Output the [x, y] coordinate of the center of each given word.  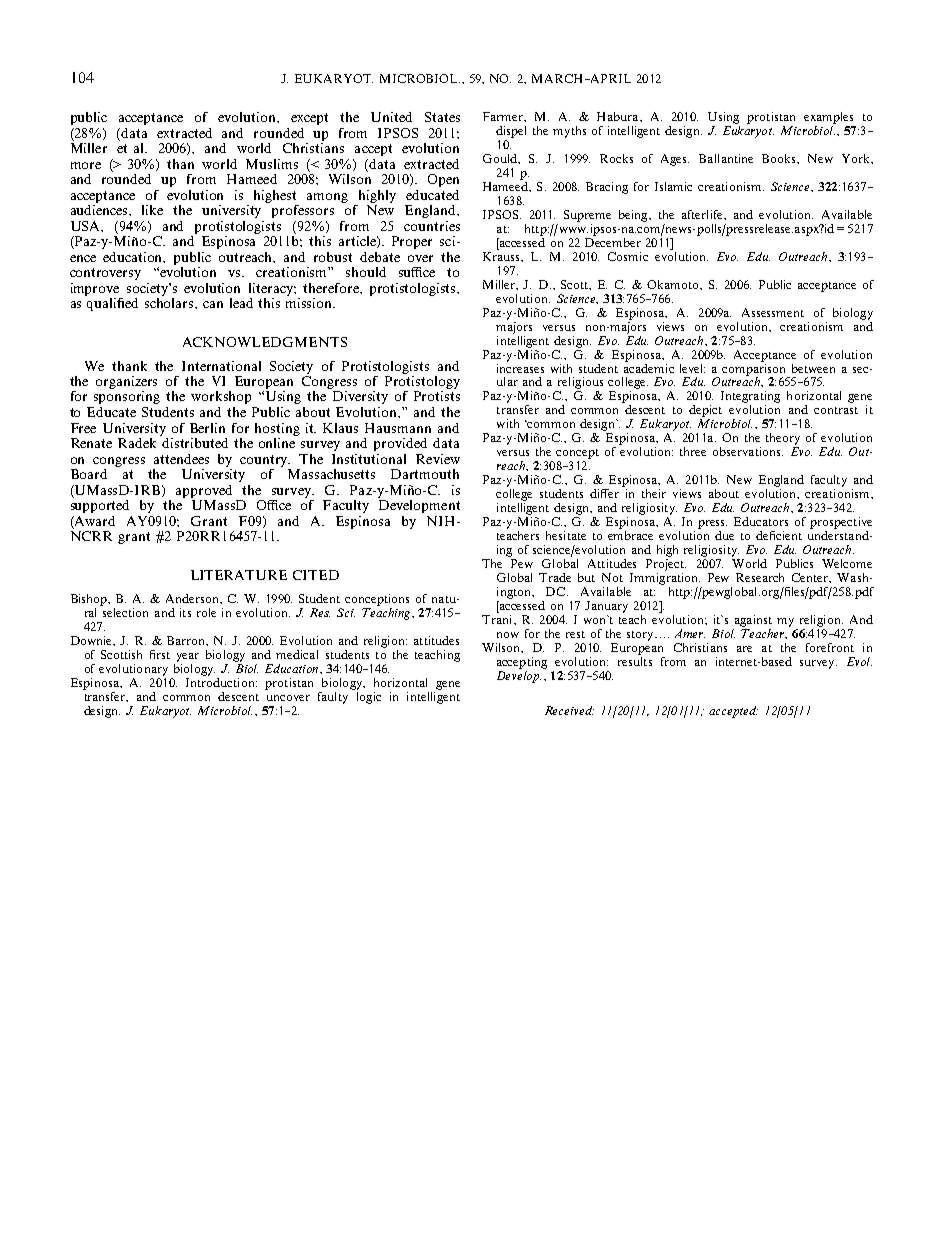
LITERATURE [239, 575]
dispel [511, 132]
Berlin [207, 428]
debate [380, 257]
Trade [555, 577]
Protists [437, 396]
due [724, 535]
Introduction [221, 681]
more [86, 165]
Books [780, 159]
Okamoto [674, 285]
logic [367, 696]
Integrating [750, 398]
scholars [170, 303]
